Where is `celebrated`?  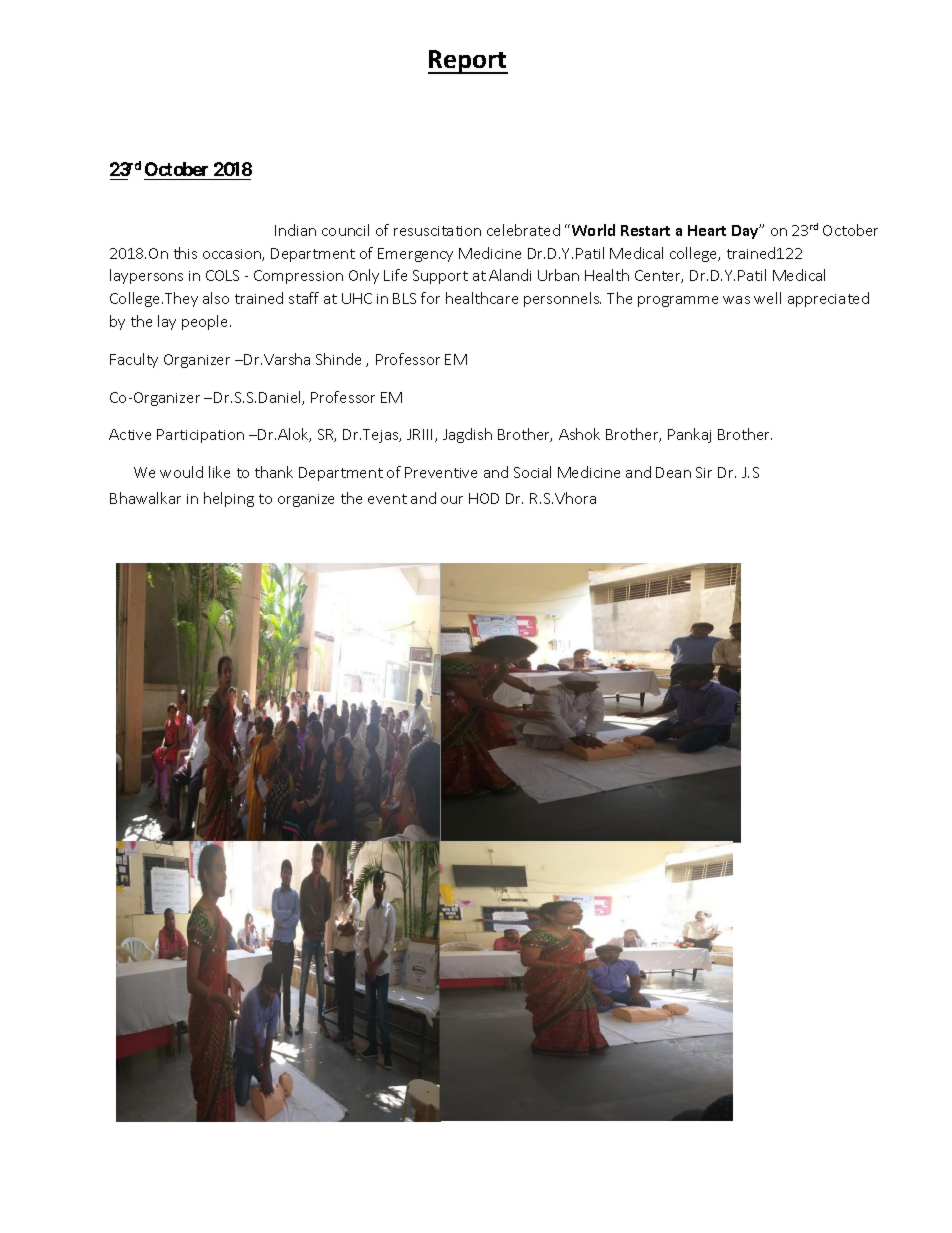 celebrated is located at coordinates (523, 230).
